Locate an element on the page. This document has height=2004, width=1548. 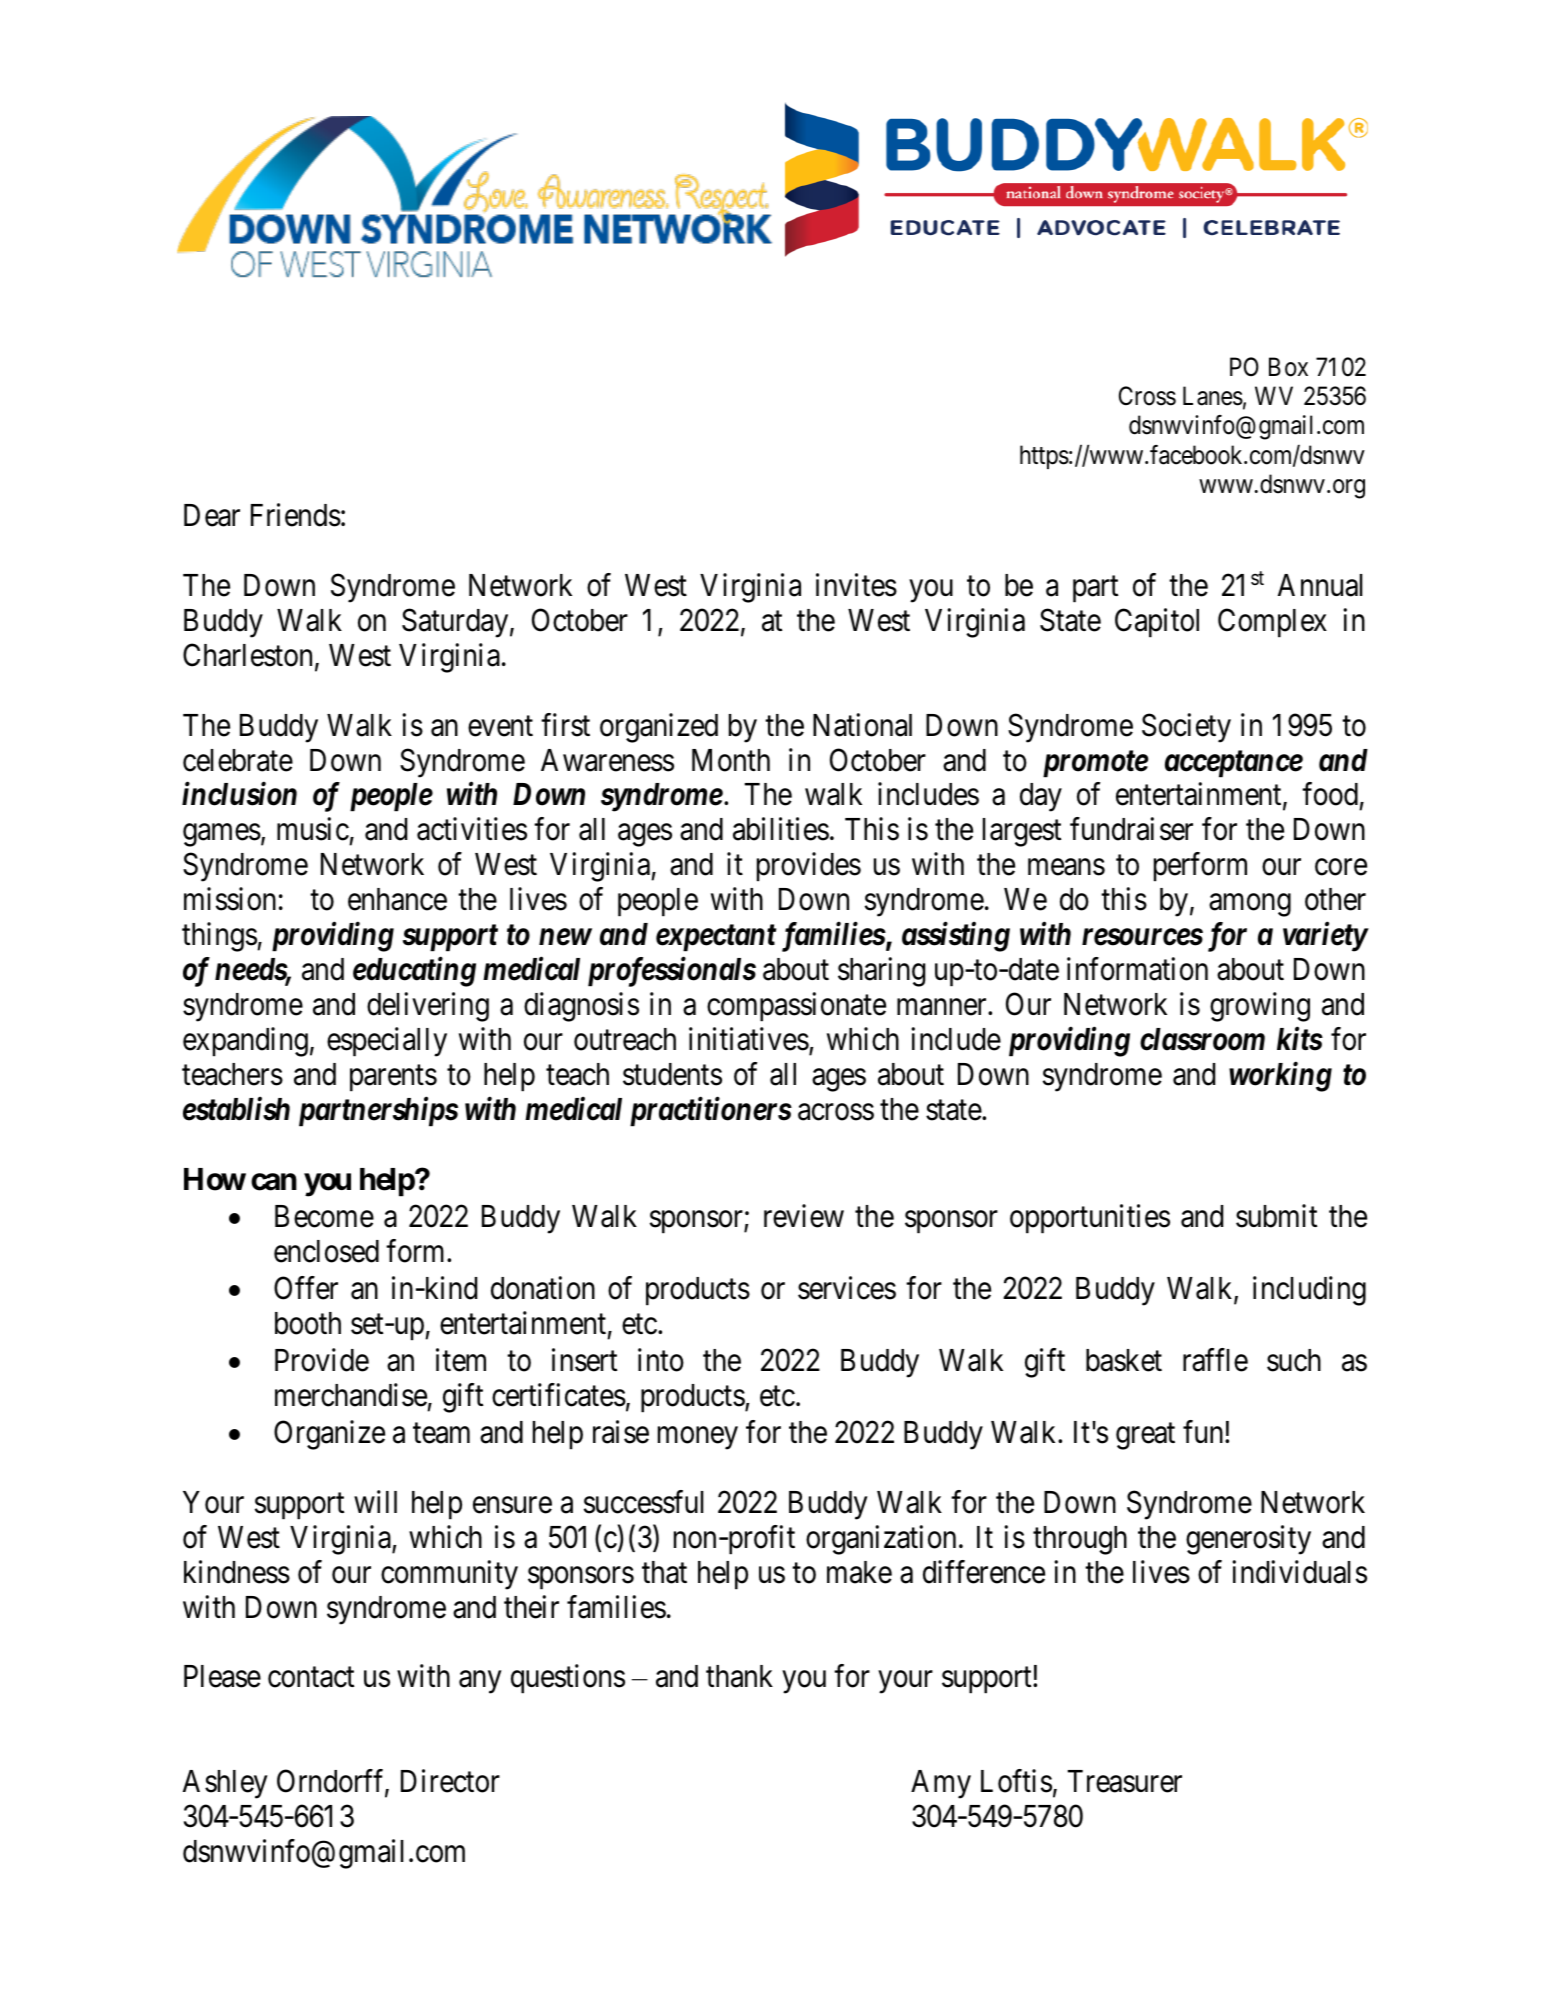
merchandise is located at coordinates (351, 1395).
